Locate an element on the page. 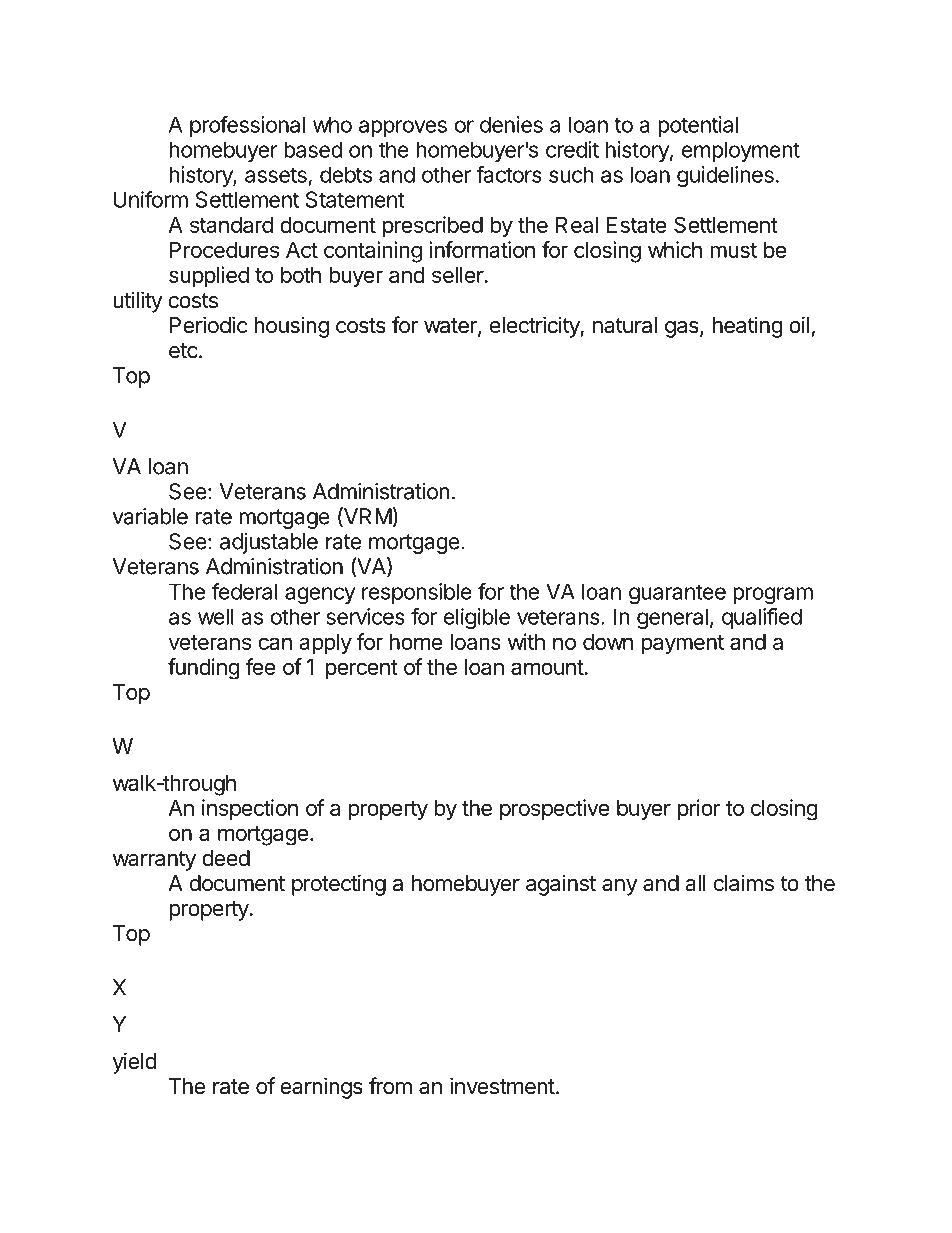  yield is located at coordinates (134, 1063).
